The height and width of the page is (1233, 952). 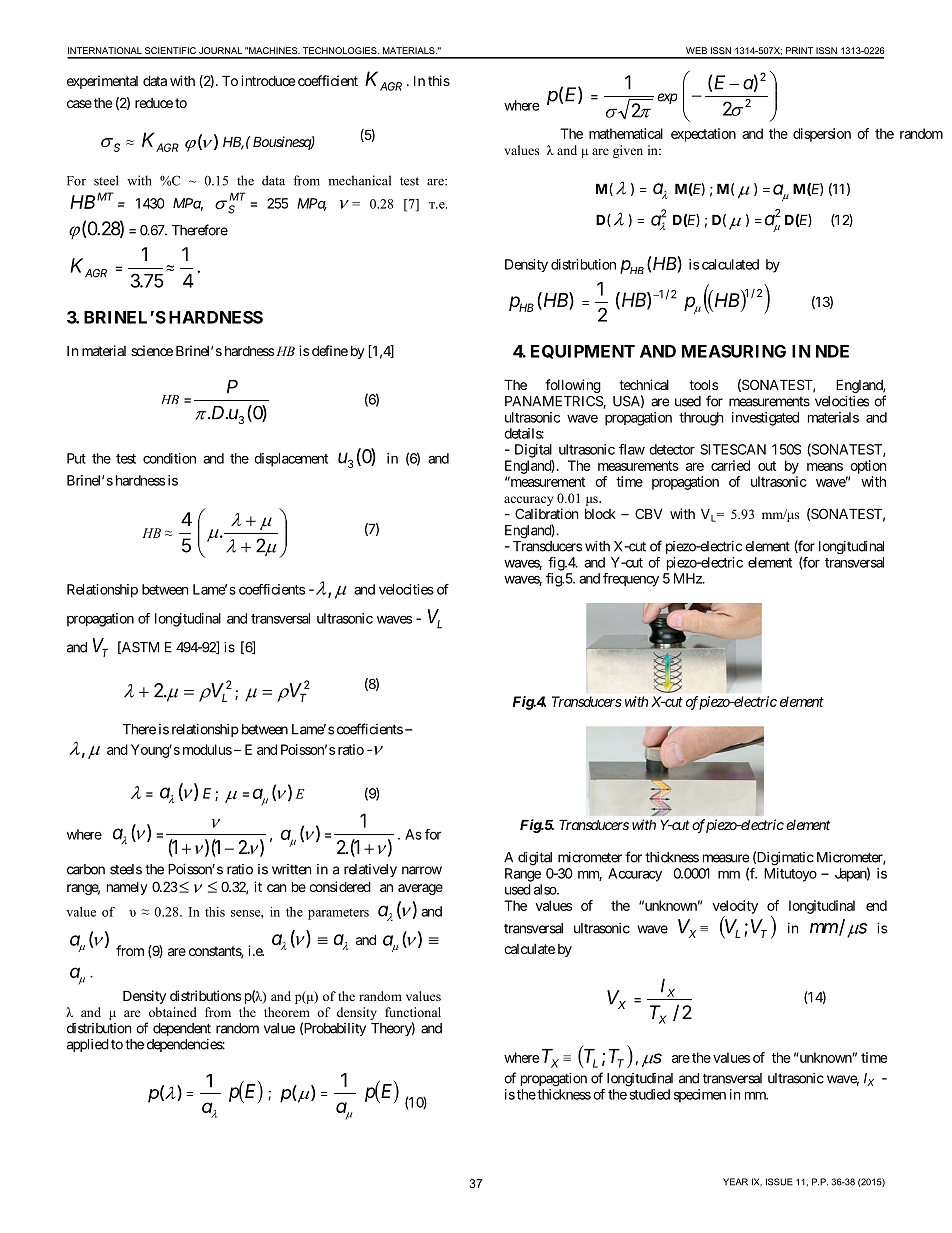 What do you see at coordinates (631, 580) in the page?
I see `frequency` at bounding box center [631, 580].
